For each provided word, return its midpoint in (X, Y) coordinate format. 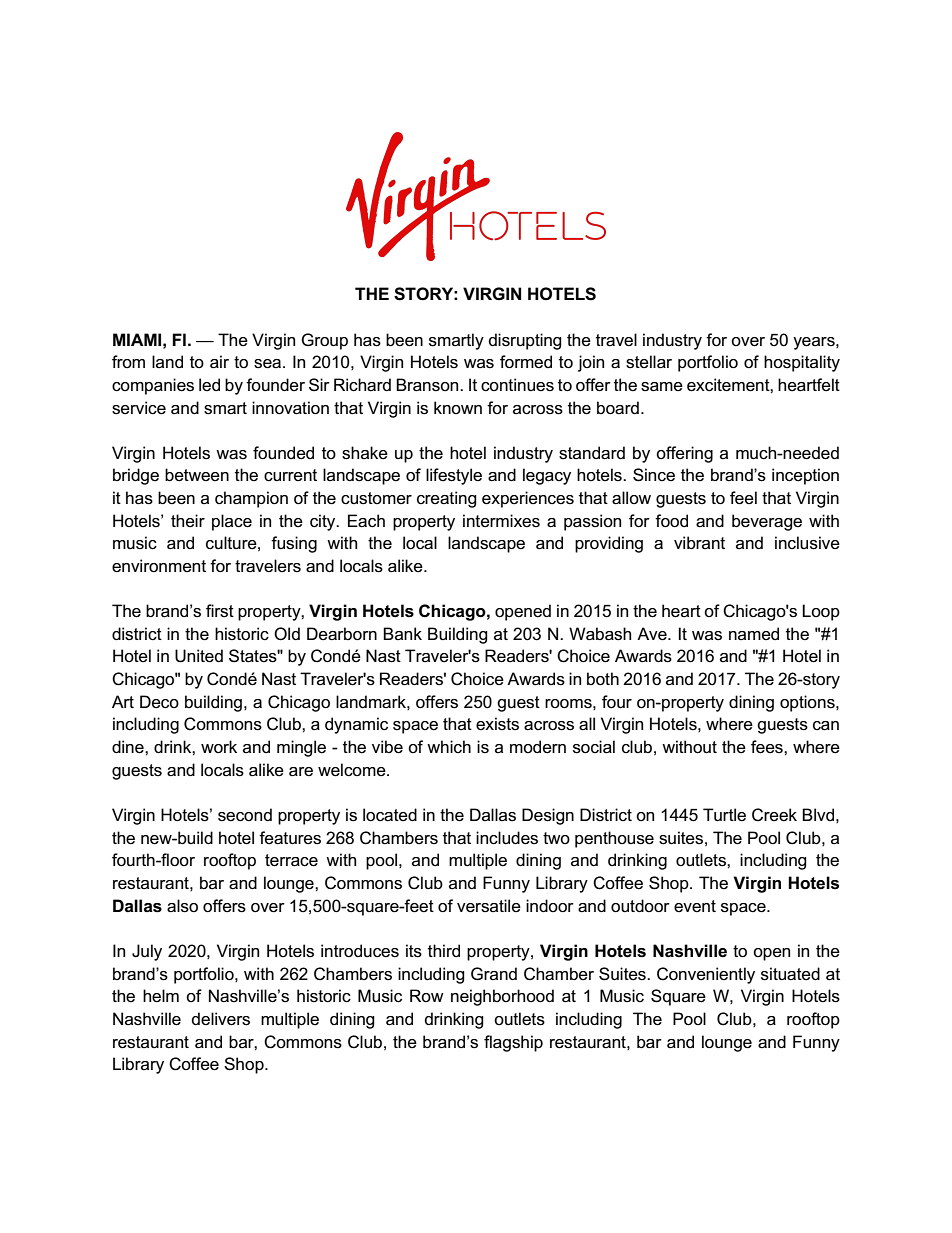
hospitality (802, 363)
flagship (513, 1043)
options (808, 703)
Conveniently (706, 975)
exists (497, 724)
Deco (159, 702)
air (219, 362)
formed (526, 362)
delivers (221, 1019)
